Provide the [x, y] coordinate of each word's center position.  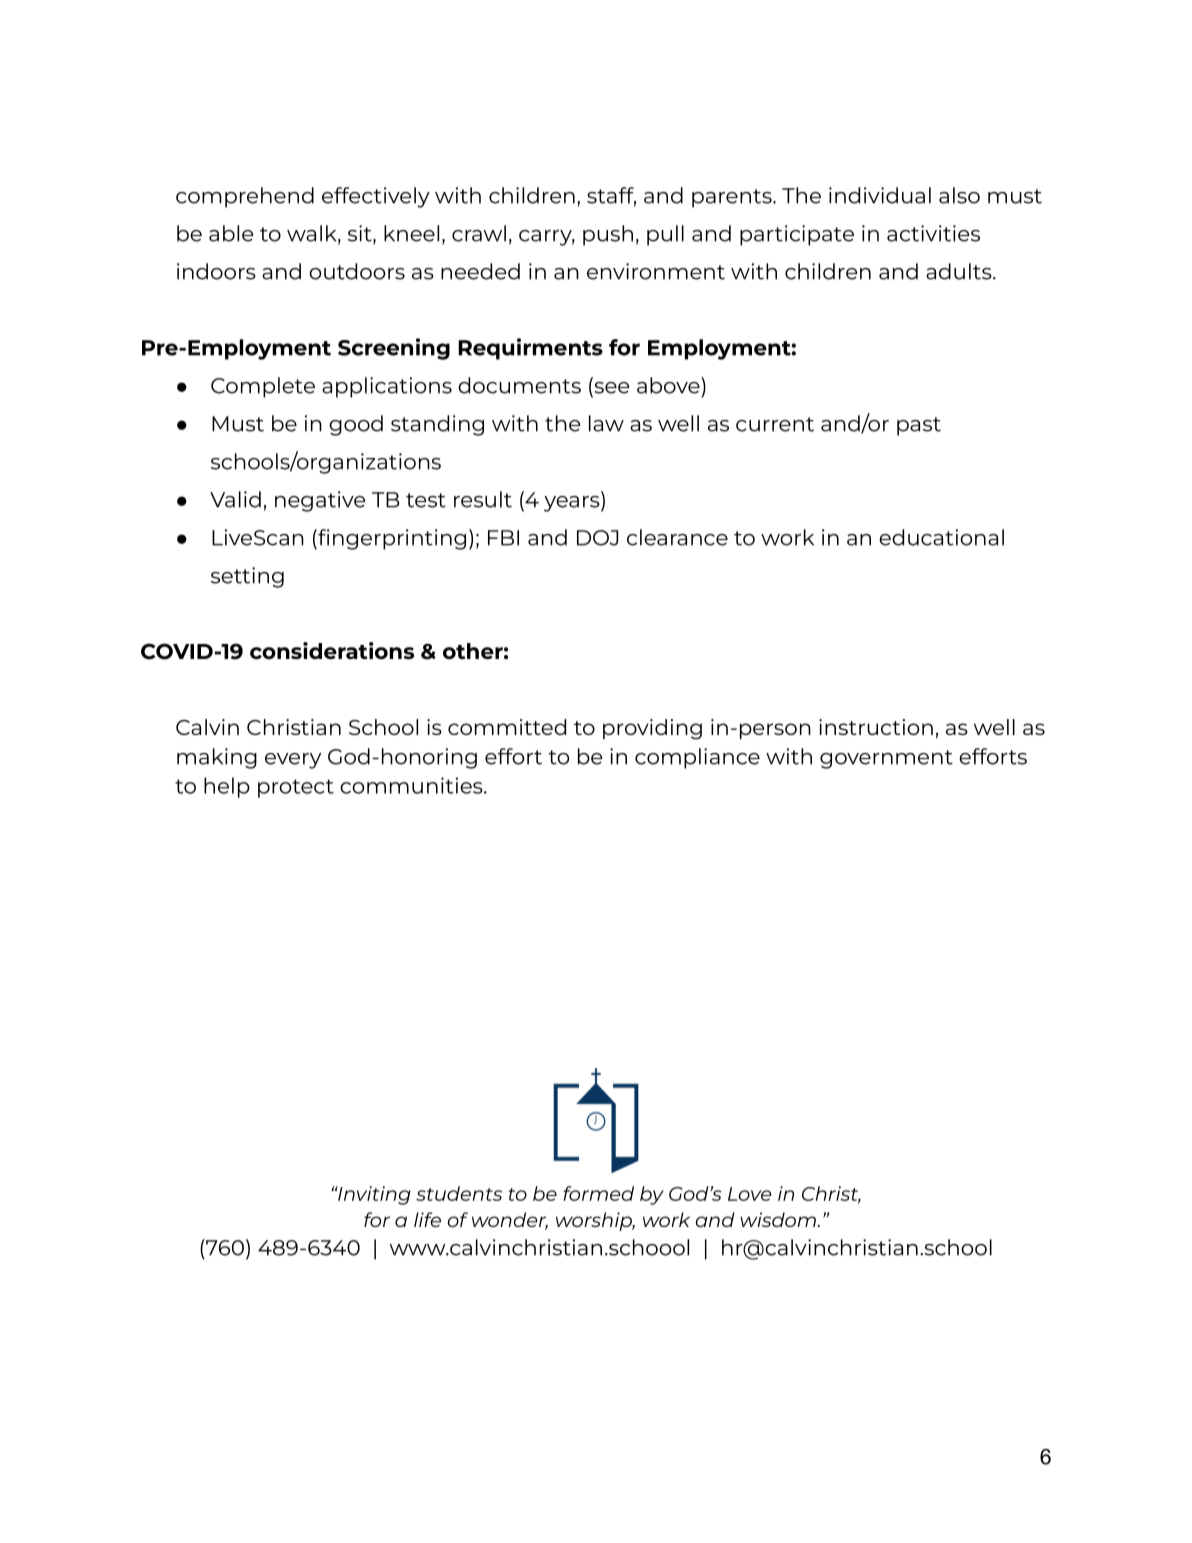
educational [941, 537]
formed [598, 1193]
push [608, 235]
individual [880, 195]
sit [361, 234]
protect [296, 788]
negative [320, 501]
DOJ [597, 538]
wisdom [779, 1219]
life [427, 1219]
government [886, 759]
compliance [697, 758]
